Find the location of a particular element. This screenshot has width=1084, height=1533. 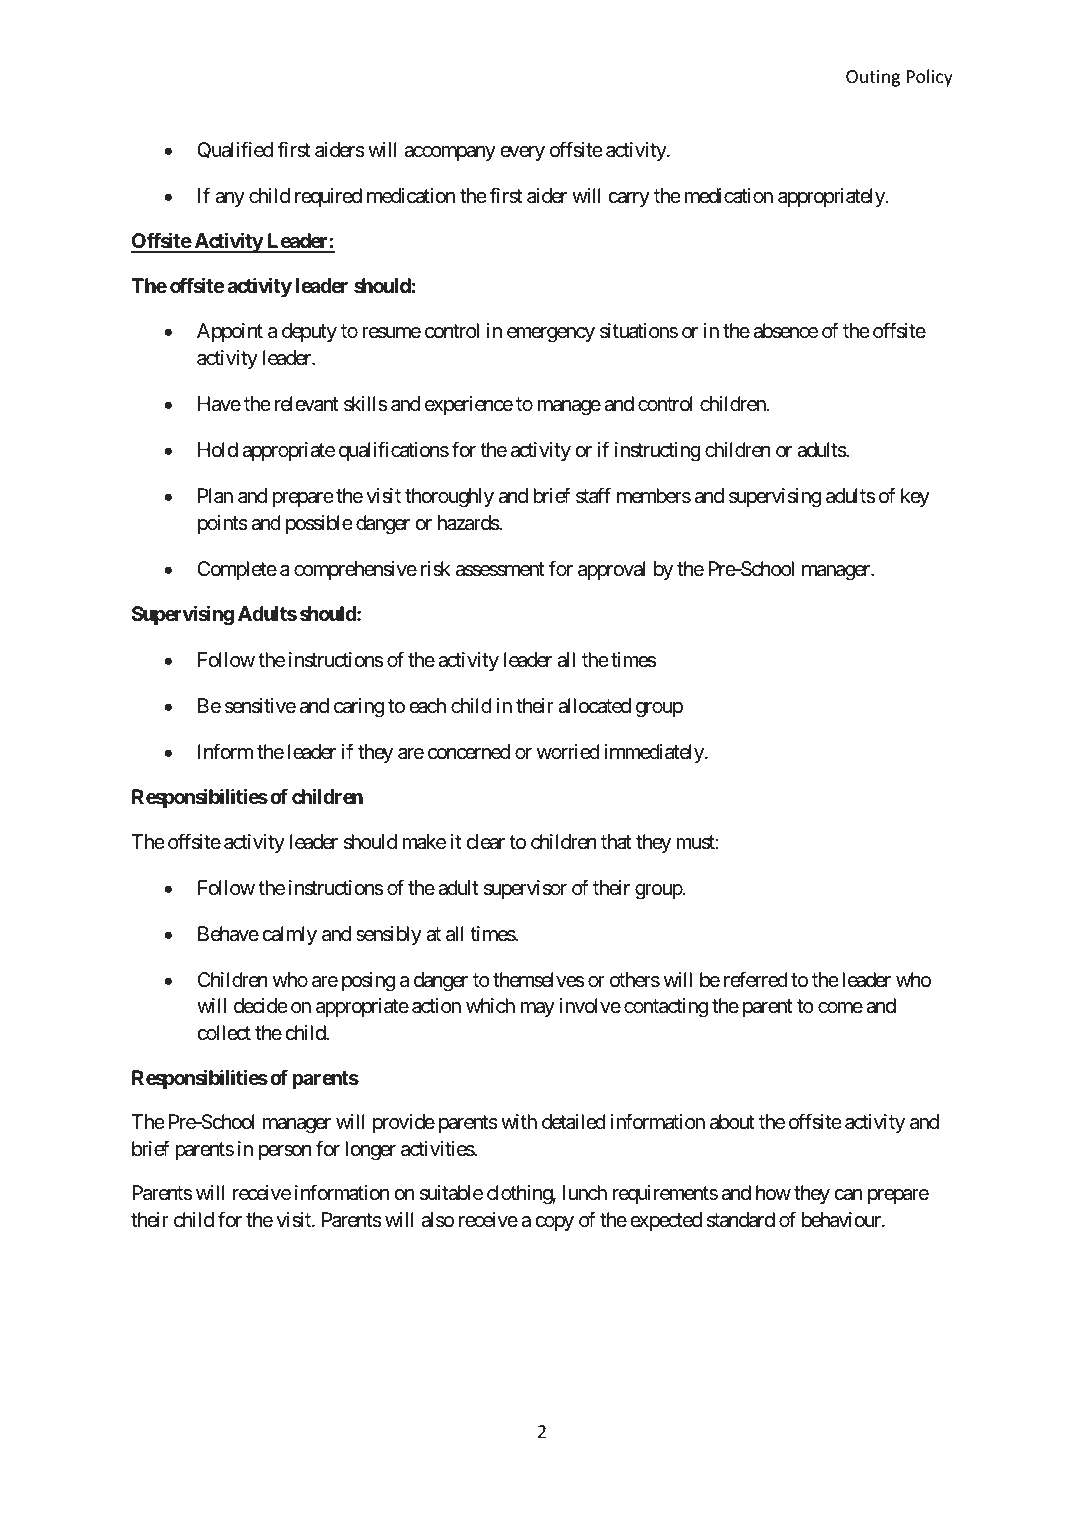

referred is located at coordinates (756, 979).
